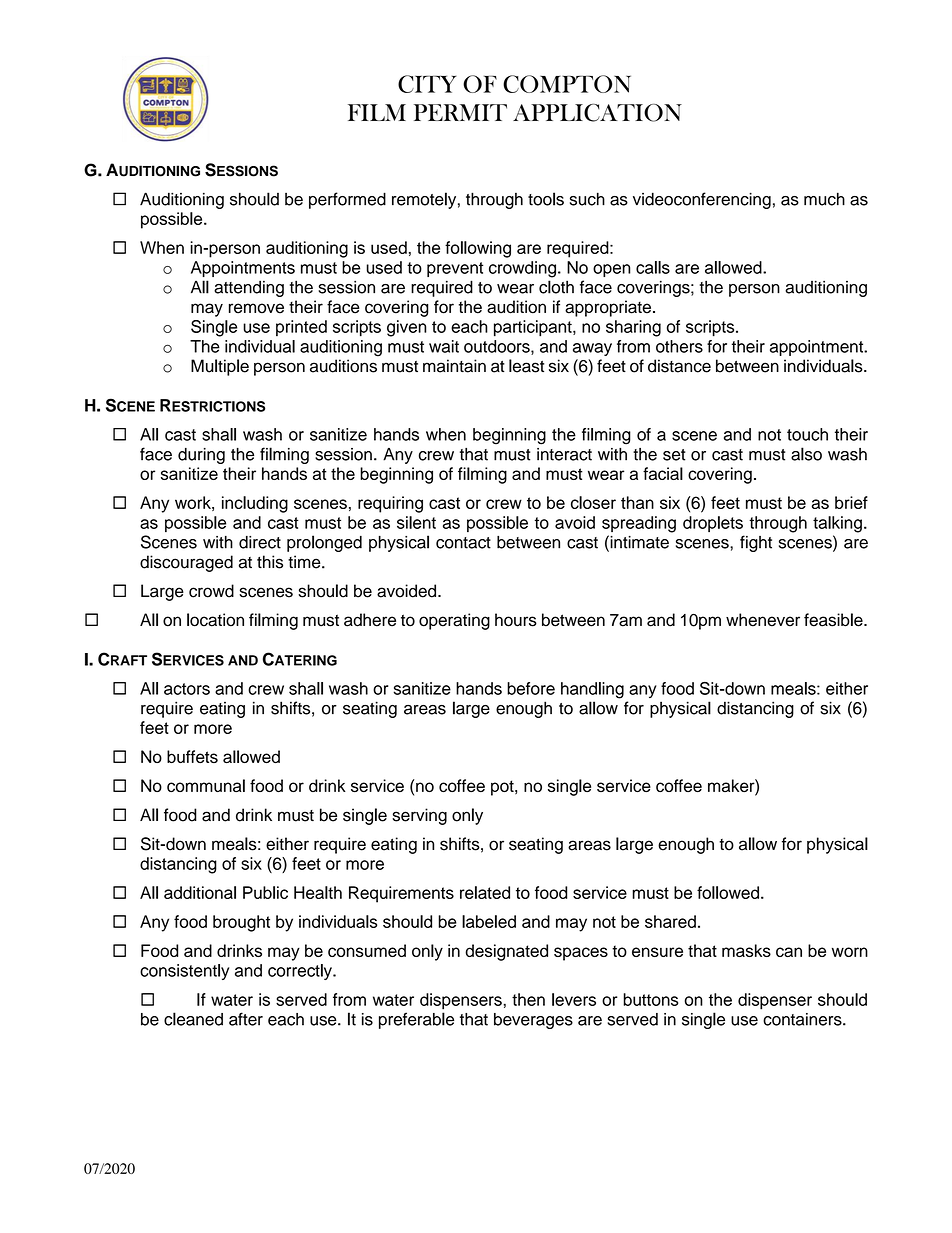 The image size is (952, 1233). Describe the element at coordinates (460, 112) in the screenshot. I see `PERMIT` at that location.
